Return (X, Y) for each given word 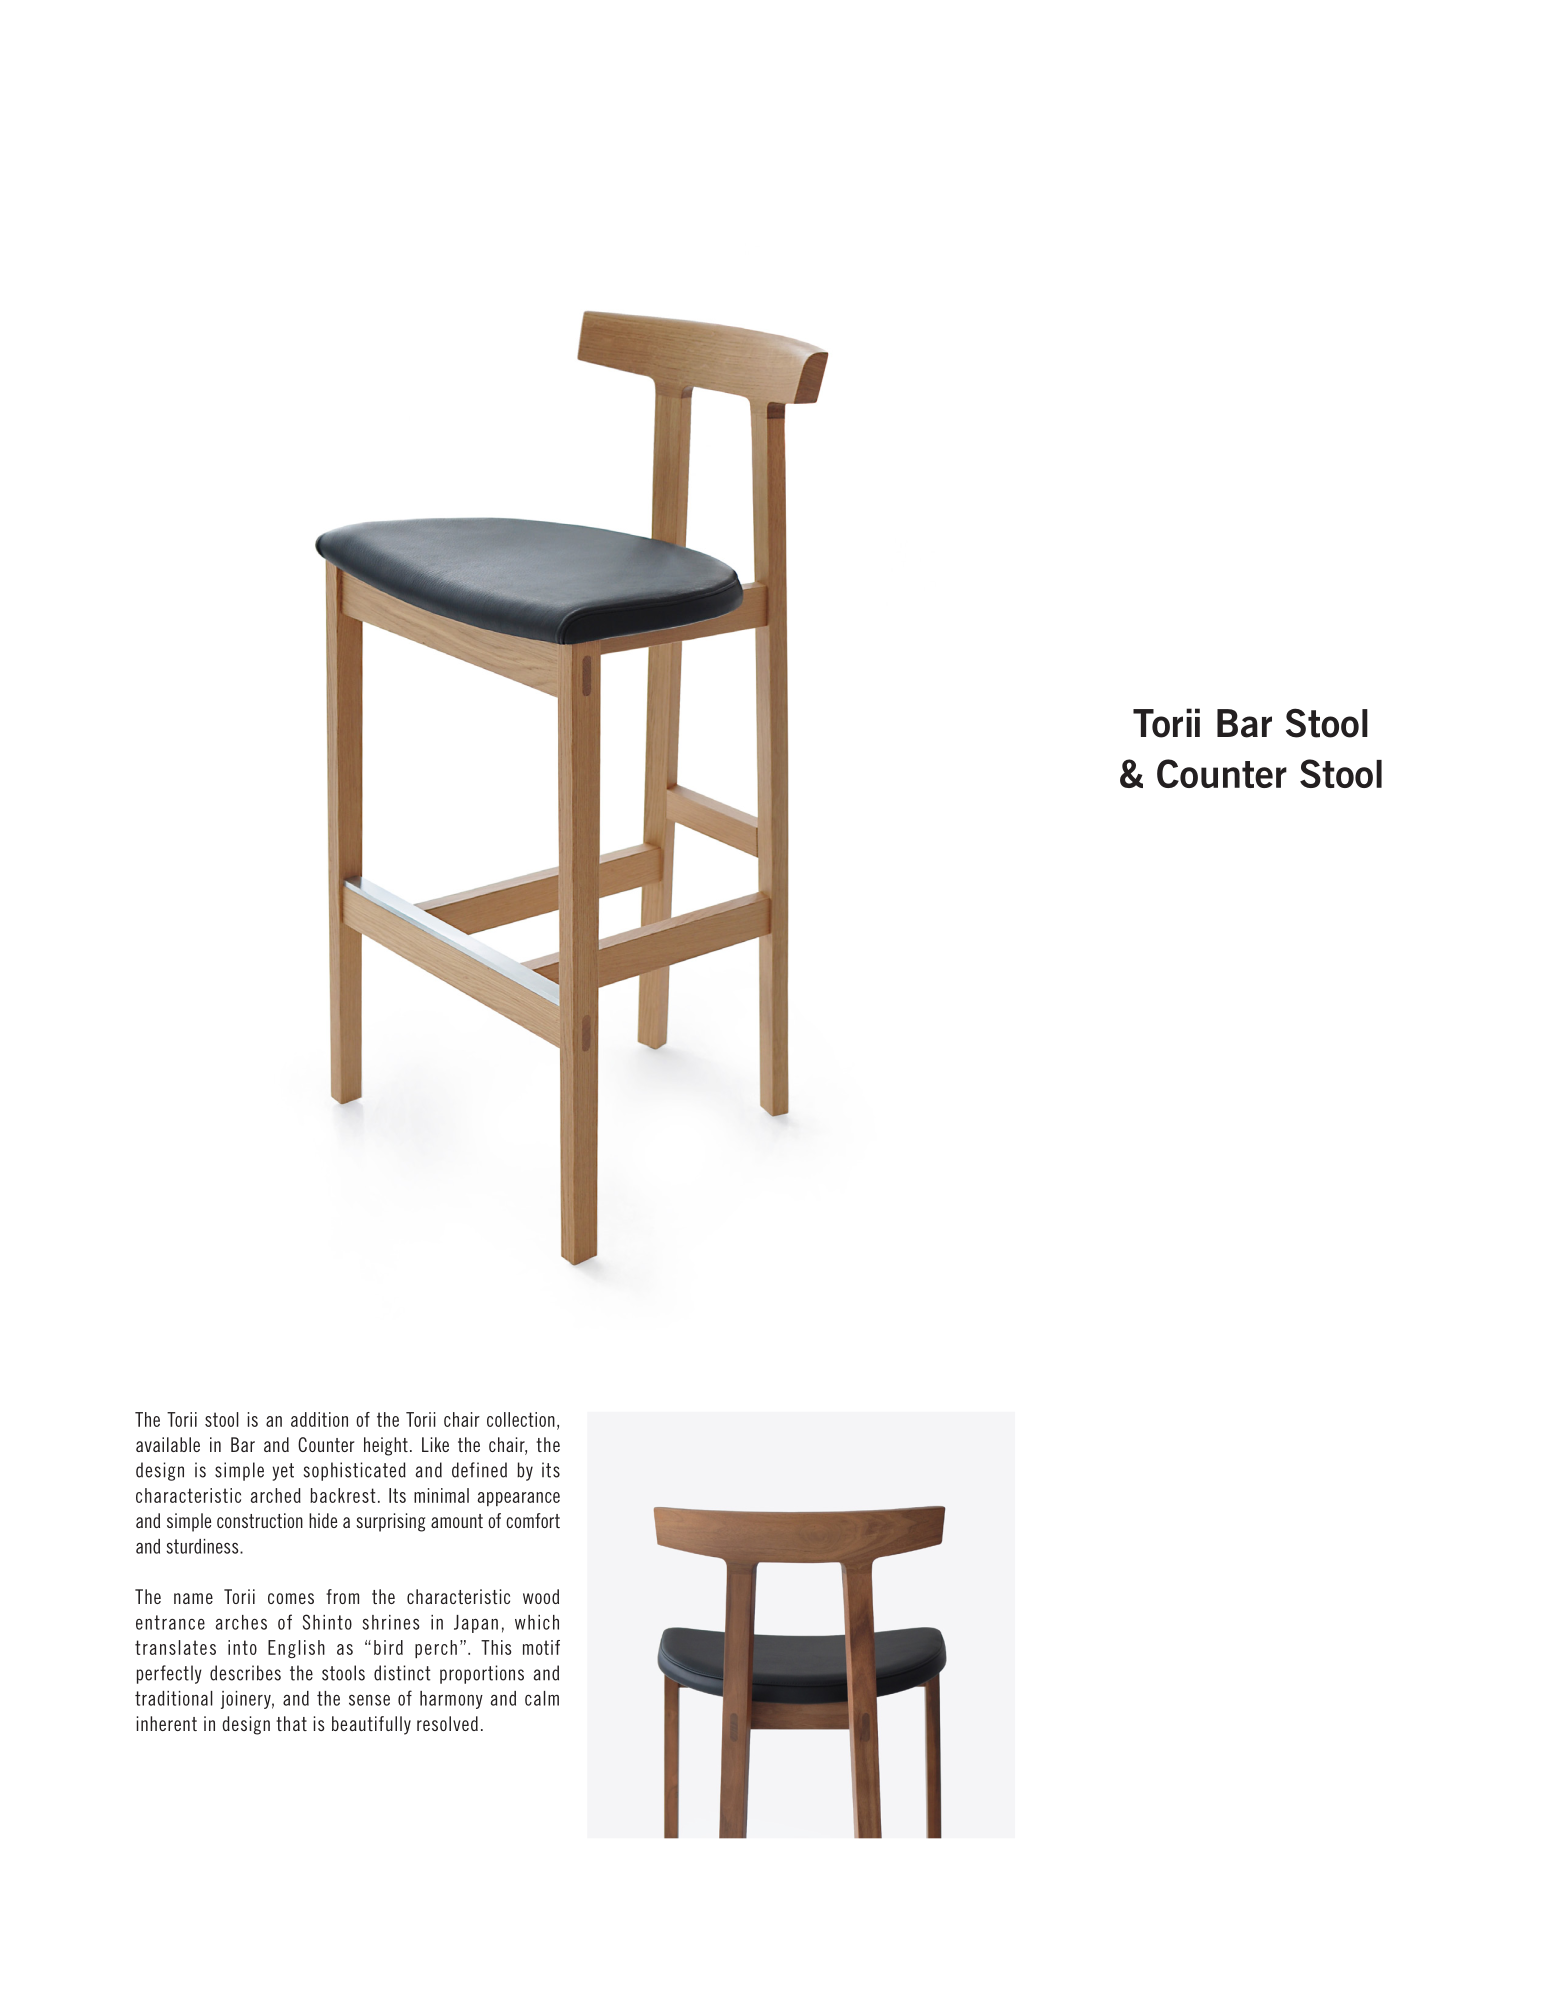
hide (323, 1520)
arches (241, 1622)
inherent (167, 1723)
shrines (391, 1622)
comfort (533, 1520)
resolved (447, 1723)
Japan (476, 1624)
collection (521, 1419)
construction (260, 1520)
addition (319, 1419)
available (168, 1444)
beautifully (371, 1725)
